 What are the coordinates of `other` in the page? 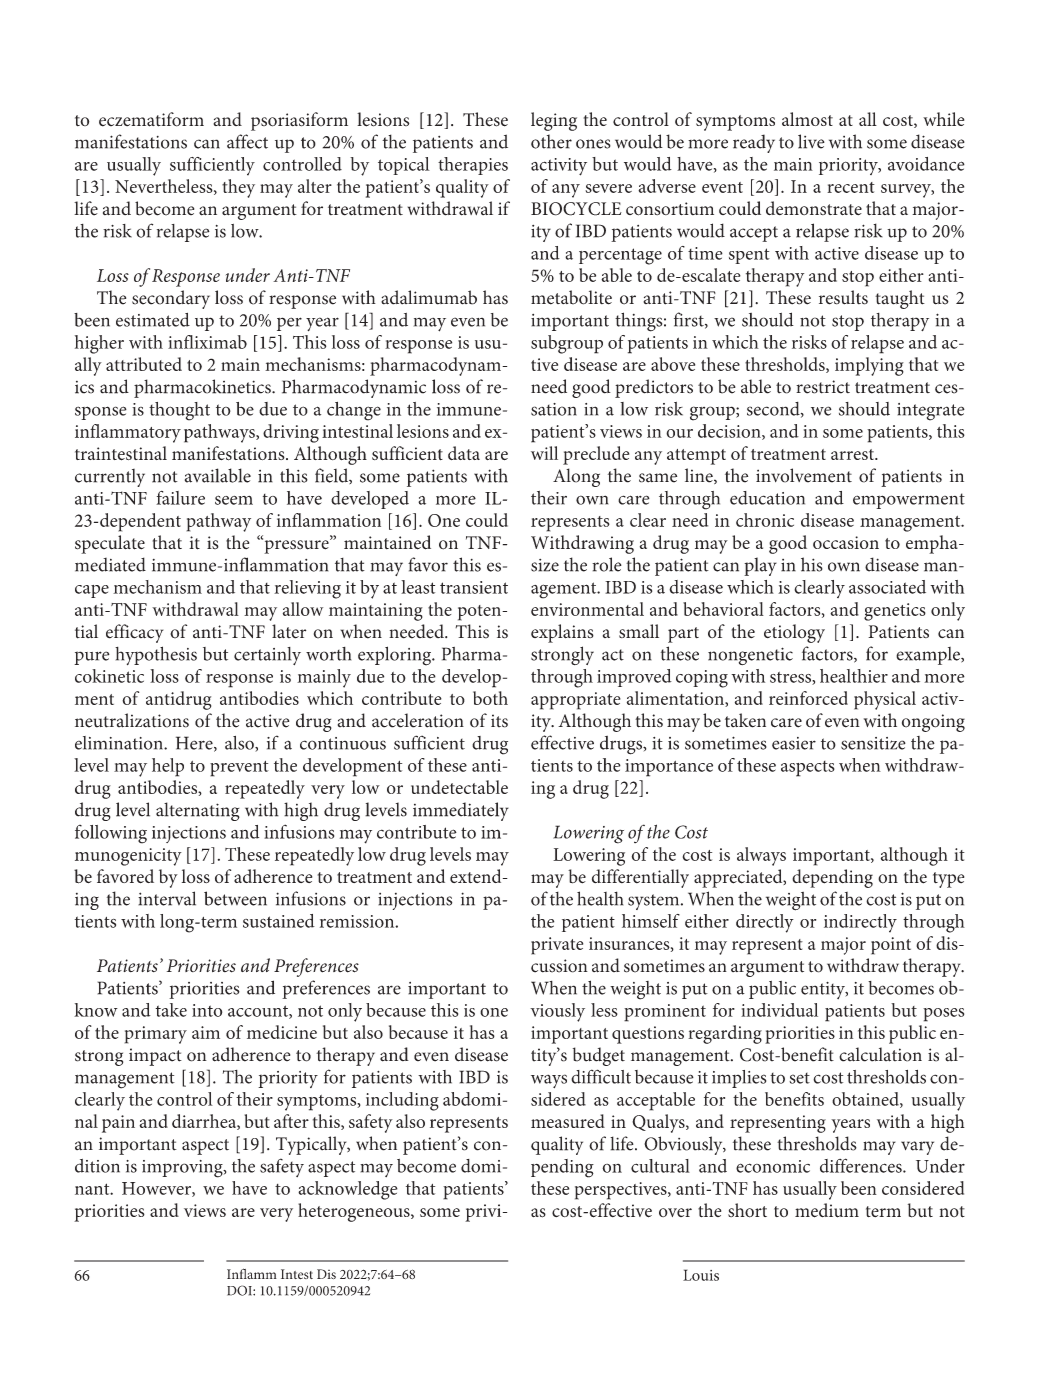 It's located at (551, 141).
